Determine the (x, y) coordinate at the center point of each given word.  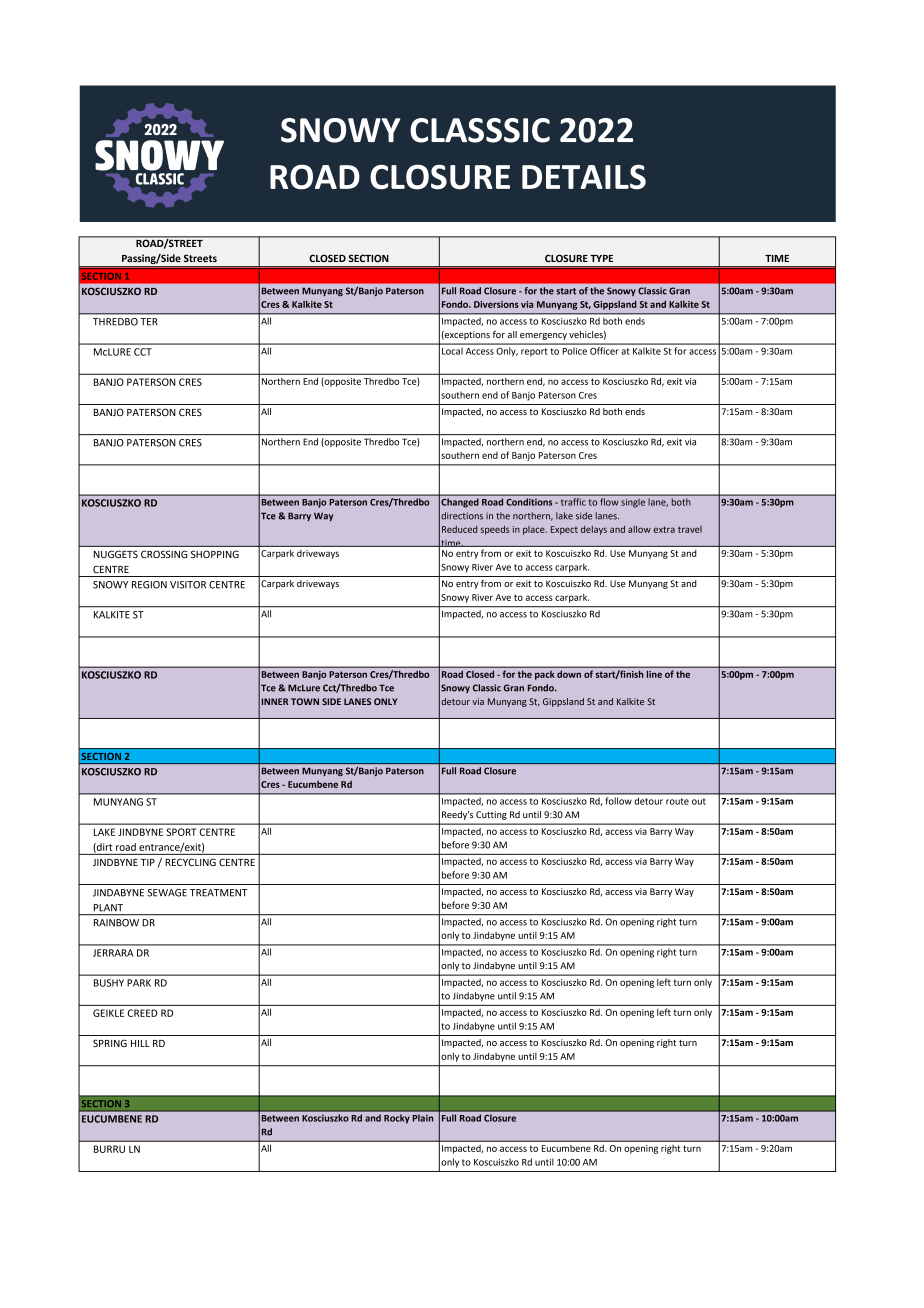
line (654, 674)
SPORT (182, 832)
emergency (543, 336)
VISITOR (188, 585)
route (677, 801)
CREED (142, 1013)
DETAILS (584, 177)
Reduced (459, 529)
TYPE (601, 258)
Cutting (491, 815)
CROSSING (164, 554)
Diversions (496, 304)
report (534, 352)
